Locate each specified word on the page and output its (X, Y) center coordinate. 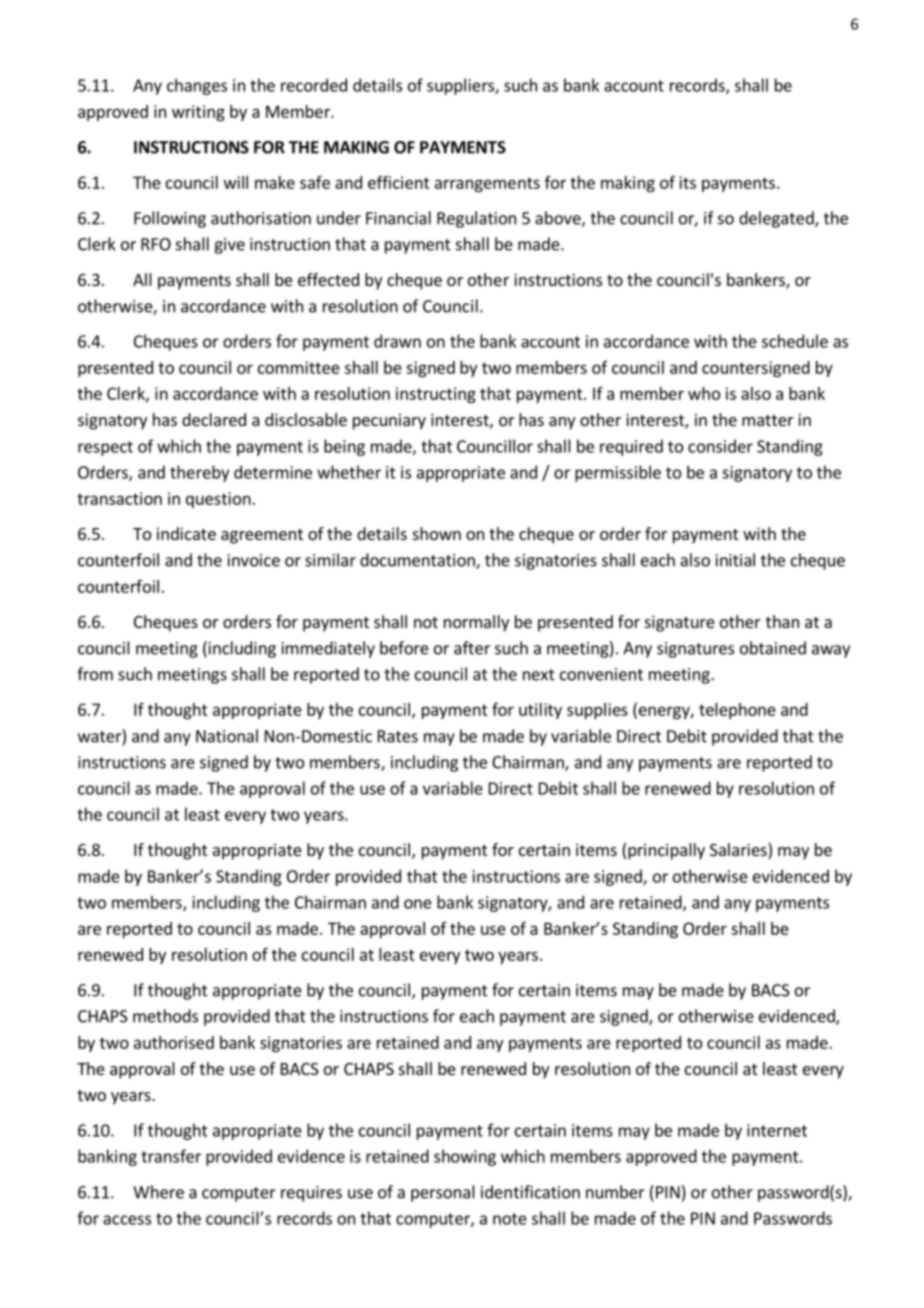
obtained (773, 648)
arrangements (487, 184)
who (704, 393)
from (95, 674)
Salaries (739, 851)
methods (165, 1016)
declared (214, 419)
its (687, 182)
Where (158, 1192)
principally (666, 851)
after (472, 648)
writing (198, 113)
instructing (436, 395)
